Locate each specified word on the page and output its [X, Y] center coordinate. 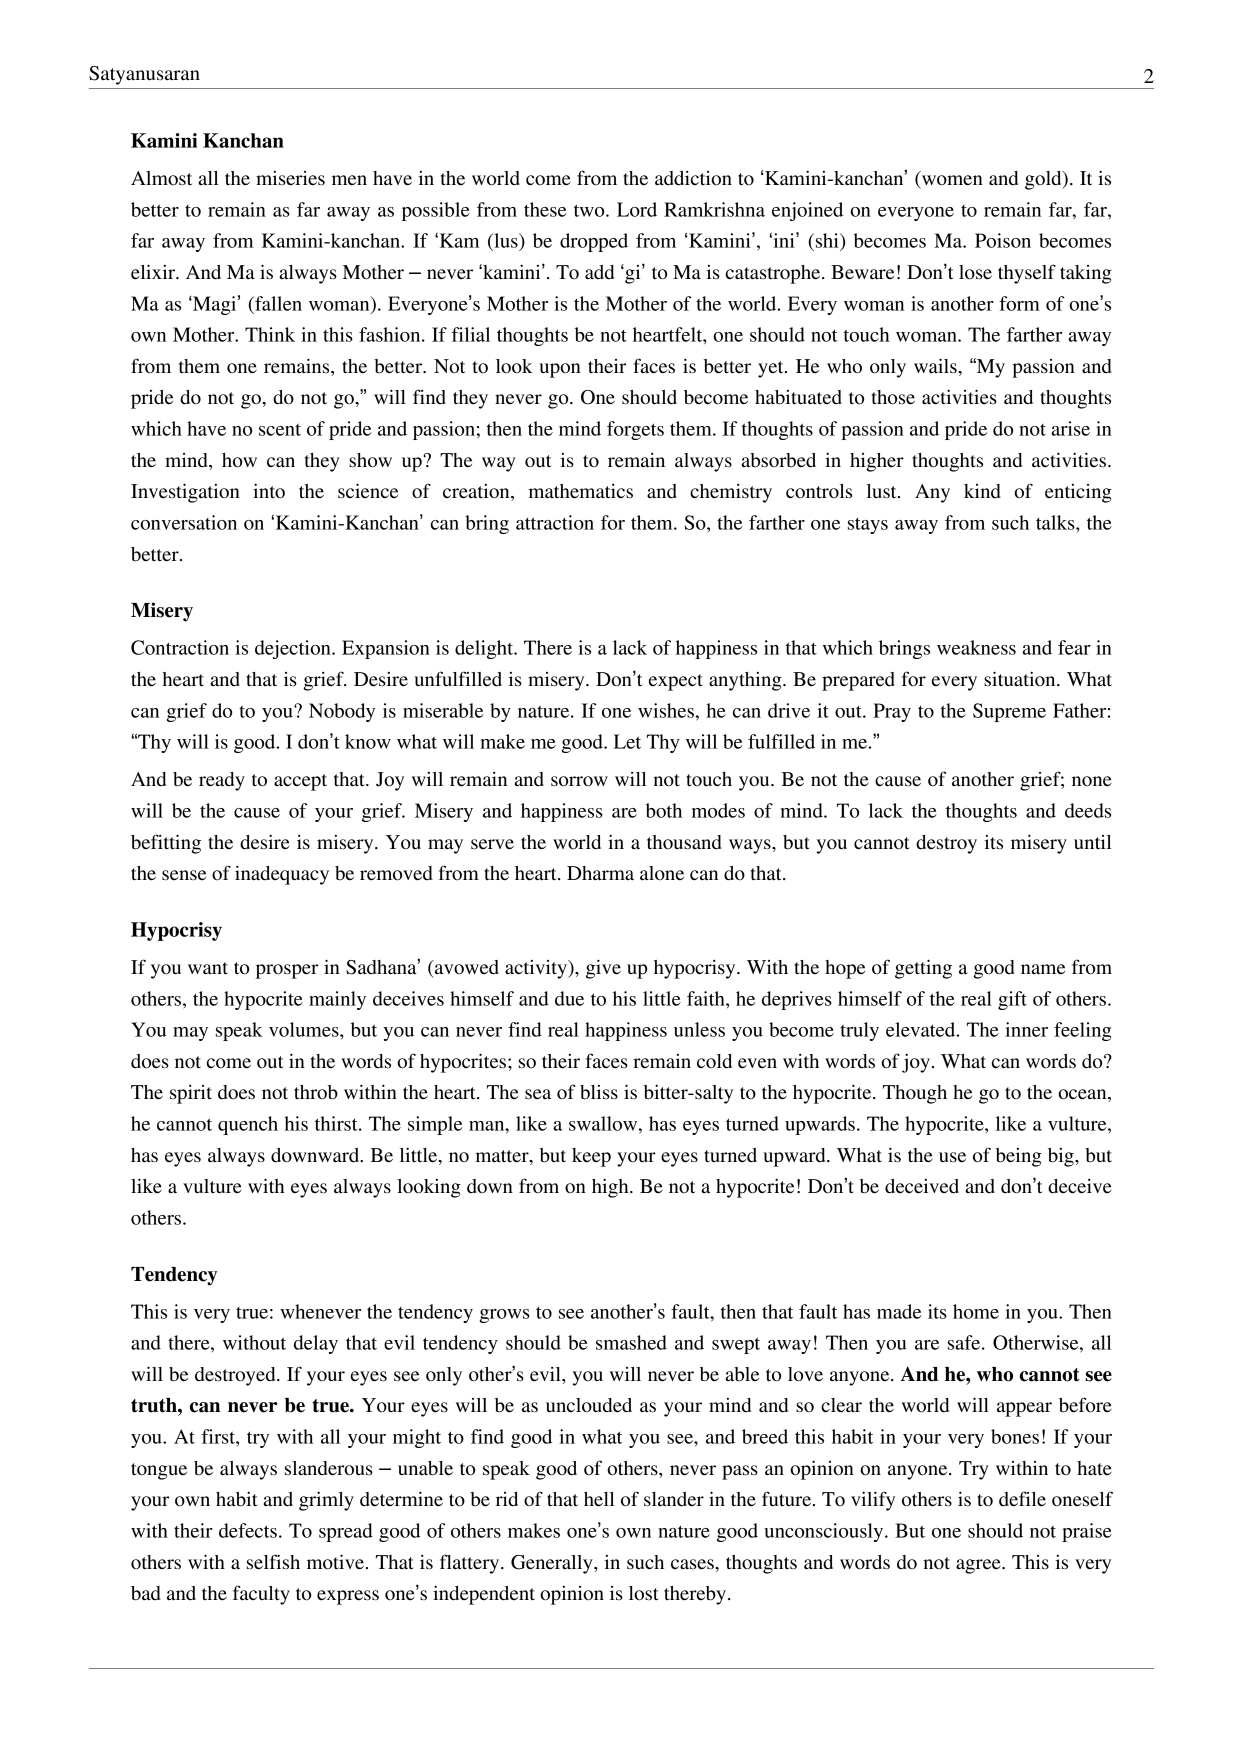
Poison [1003, 240]
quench [248, 1125]
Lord [637, 209]
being [1019, 1157]
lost [644, 1593]
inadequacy [282, 875]
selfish [273, 1562]
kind [982, 491]
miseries [290, 178]
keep [591, 1157]
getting [923, 969]
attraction [555, 522]
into [269, 491]
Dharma [600, 873]
